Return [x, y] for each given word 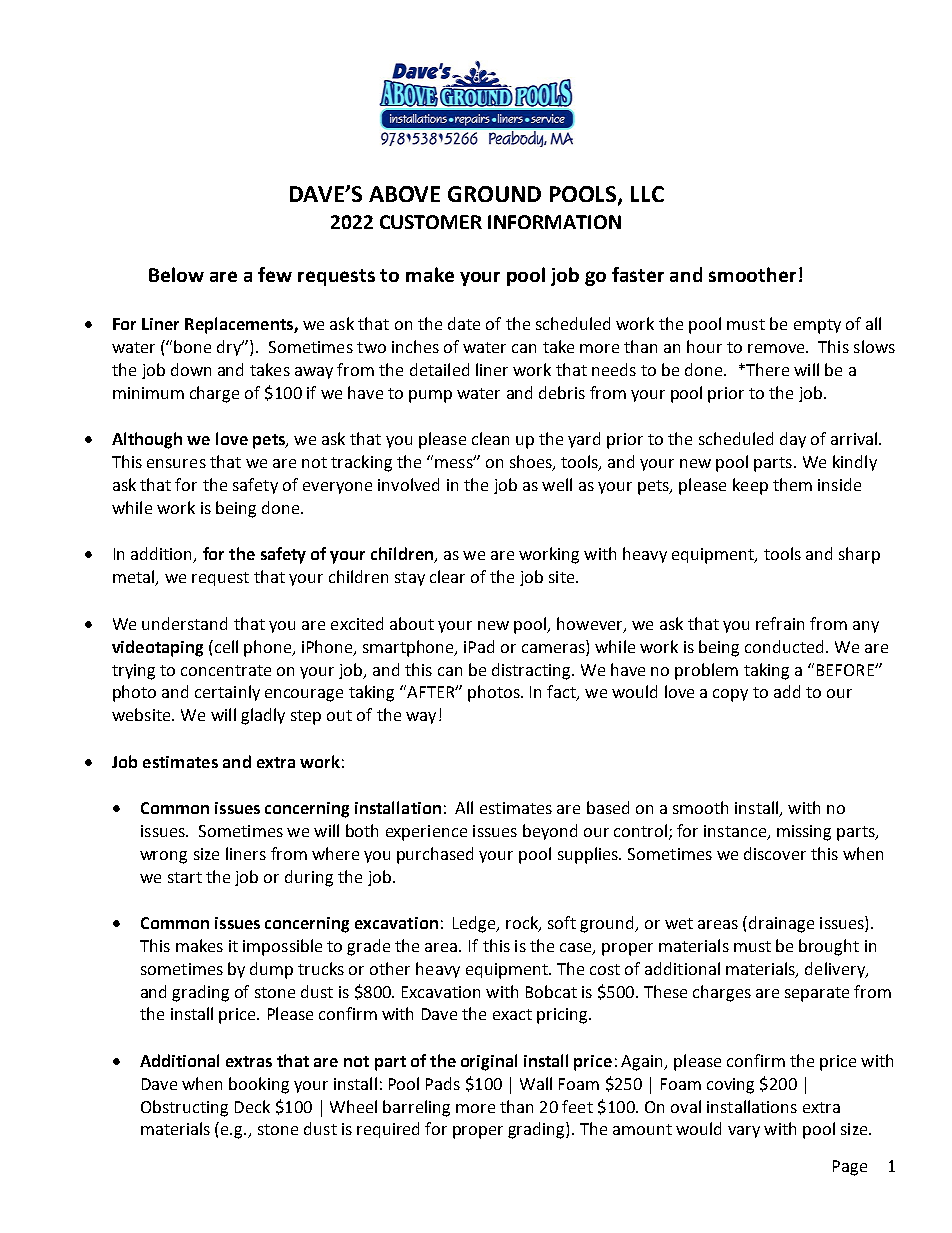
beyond [550, 832]
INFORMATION [554, 222]
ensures [176, 463]
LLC [647, 194]
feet [577, 1106]
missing [804, 833]
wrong [163, 857]
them [792, 484]
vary [744, 1132]
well [557, 484]
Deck [252, 1106]
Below [176, 274]
